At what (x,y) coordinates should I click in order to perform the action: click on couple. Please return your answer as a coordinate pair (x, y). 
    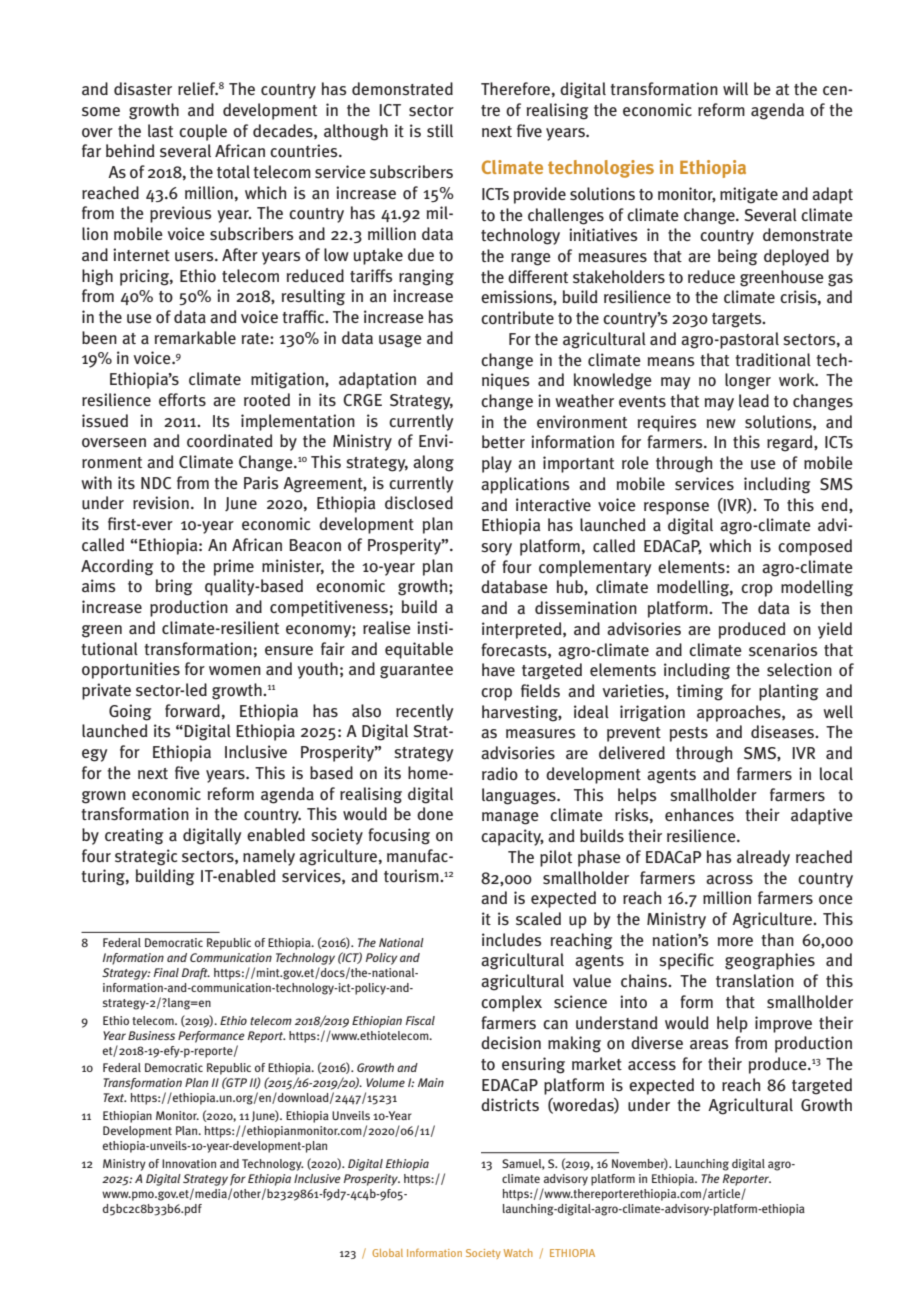
    Looking at the image, I should click on (203, 132).
